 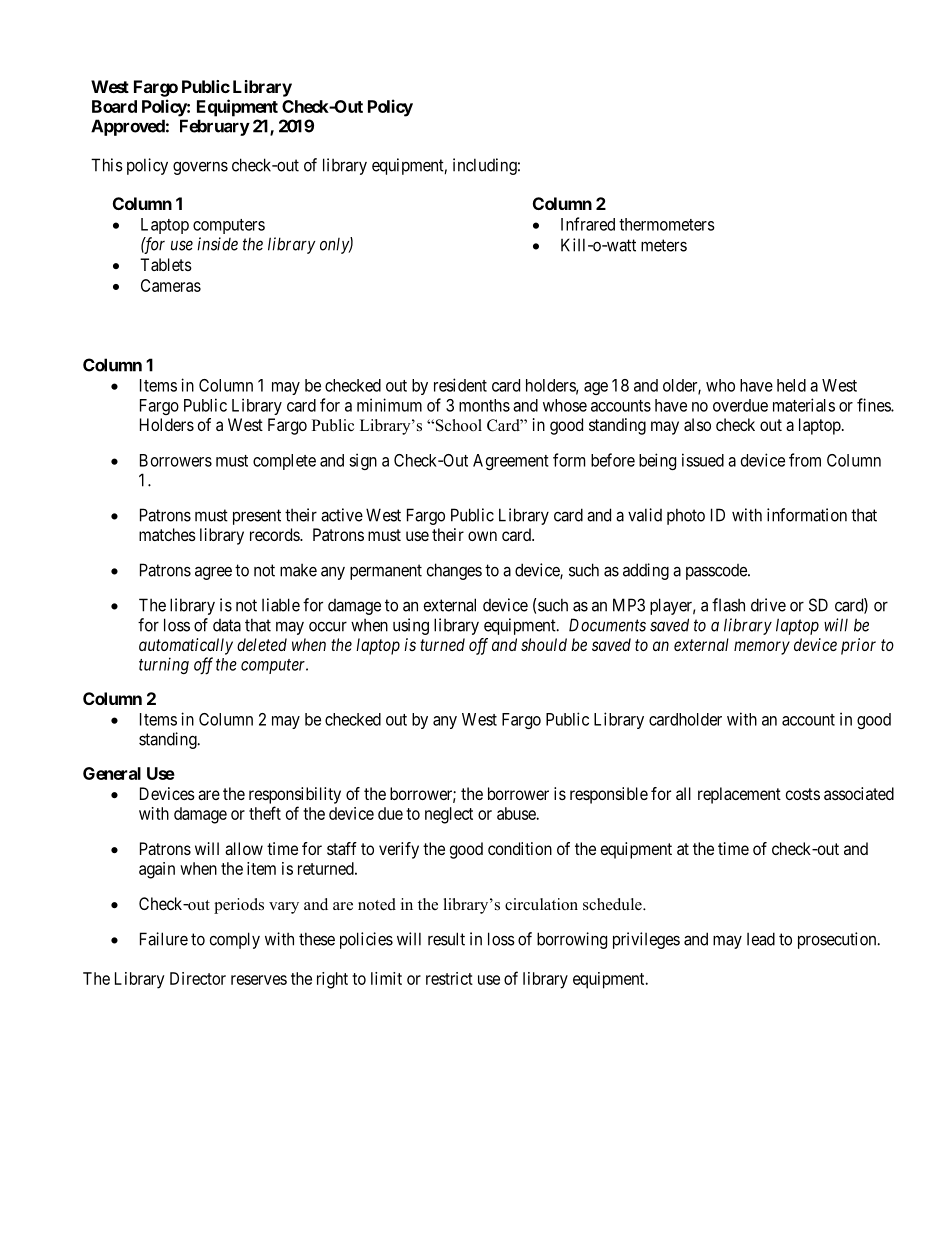 What do you see at coordinates (803, 794) in the screenshot?
I see `costs` at bounding box center [803, 794].
